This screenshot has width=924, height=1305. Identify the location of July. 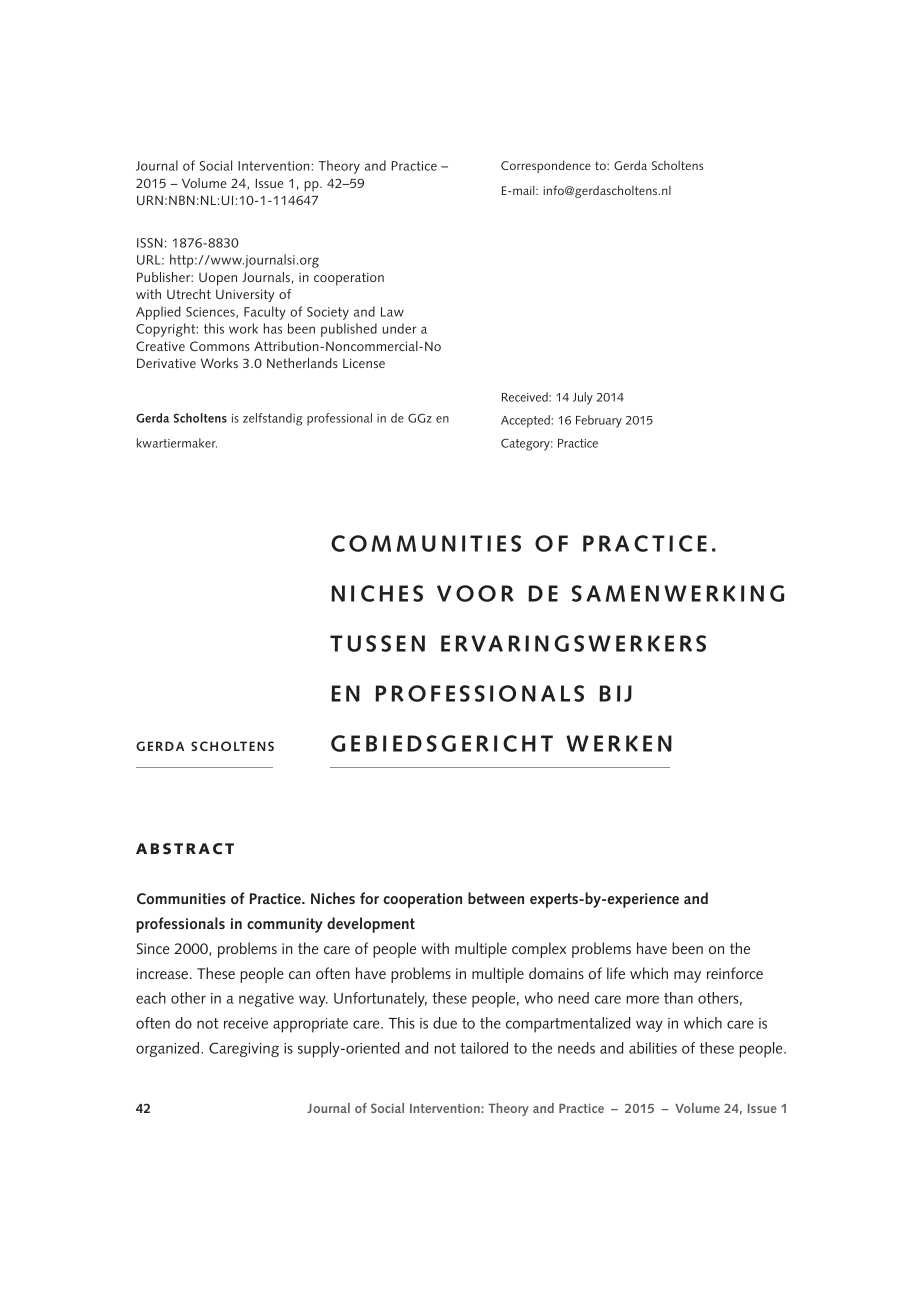
(583, 398).
